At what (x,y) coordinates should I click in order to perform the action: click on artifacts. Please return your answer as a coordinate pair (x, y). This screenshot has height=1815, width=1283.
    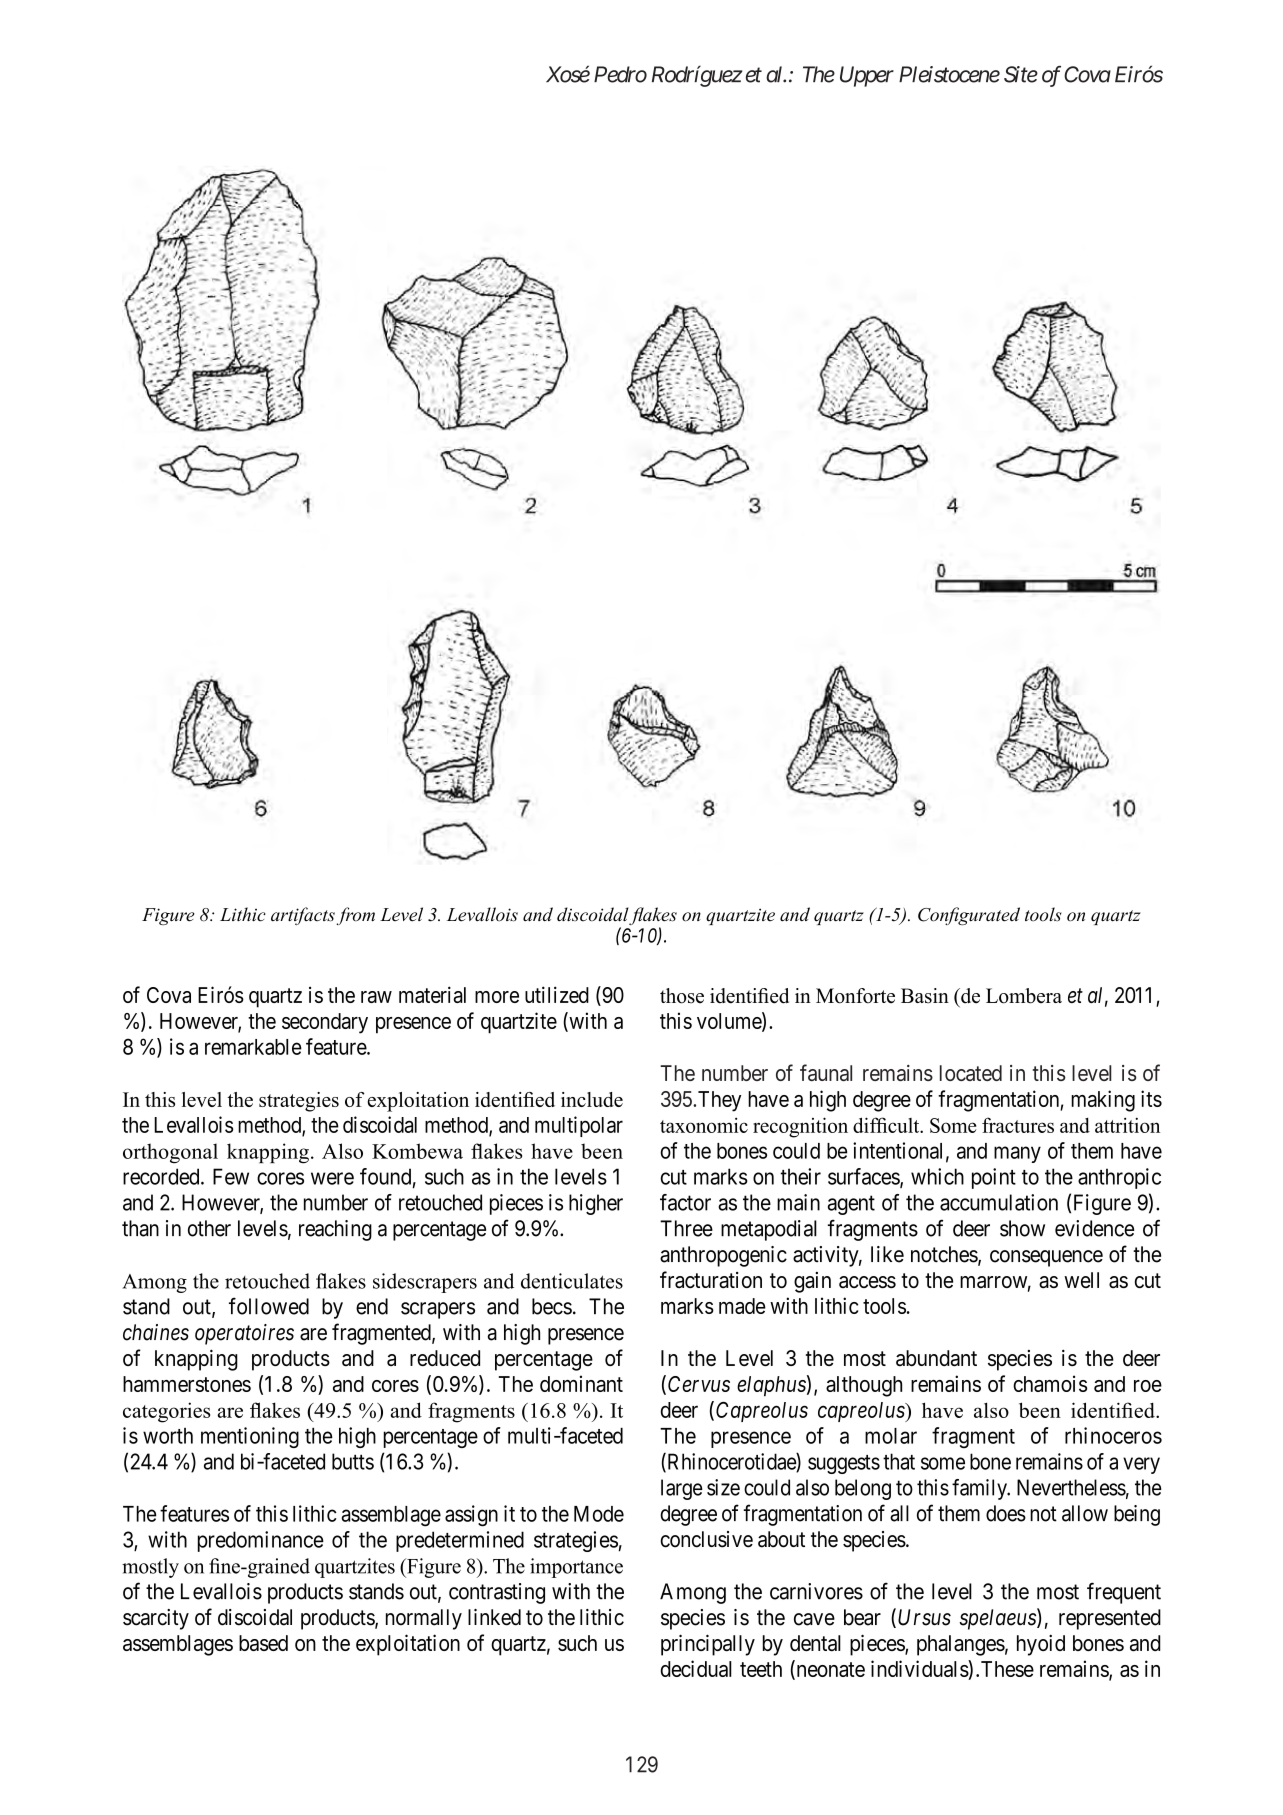
    Looking at the image, I should click on (303, 916).
